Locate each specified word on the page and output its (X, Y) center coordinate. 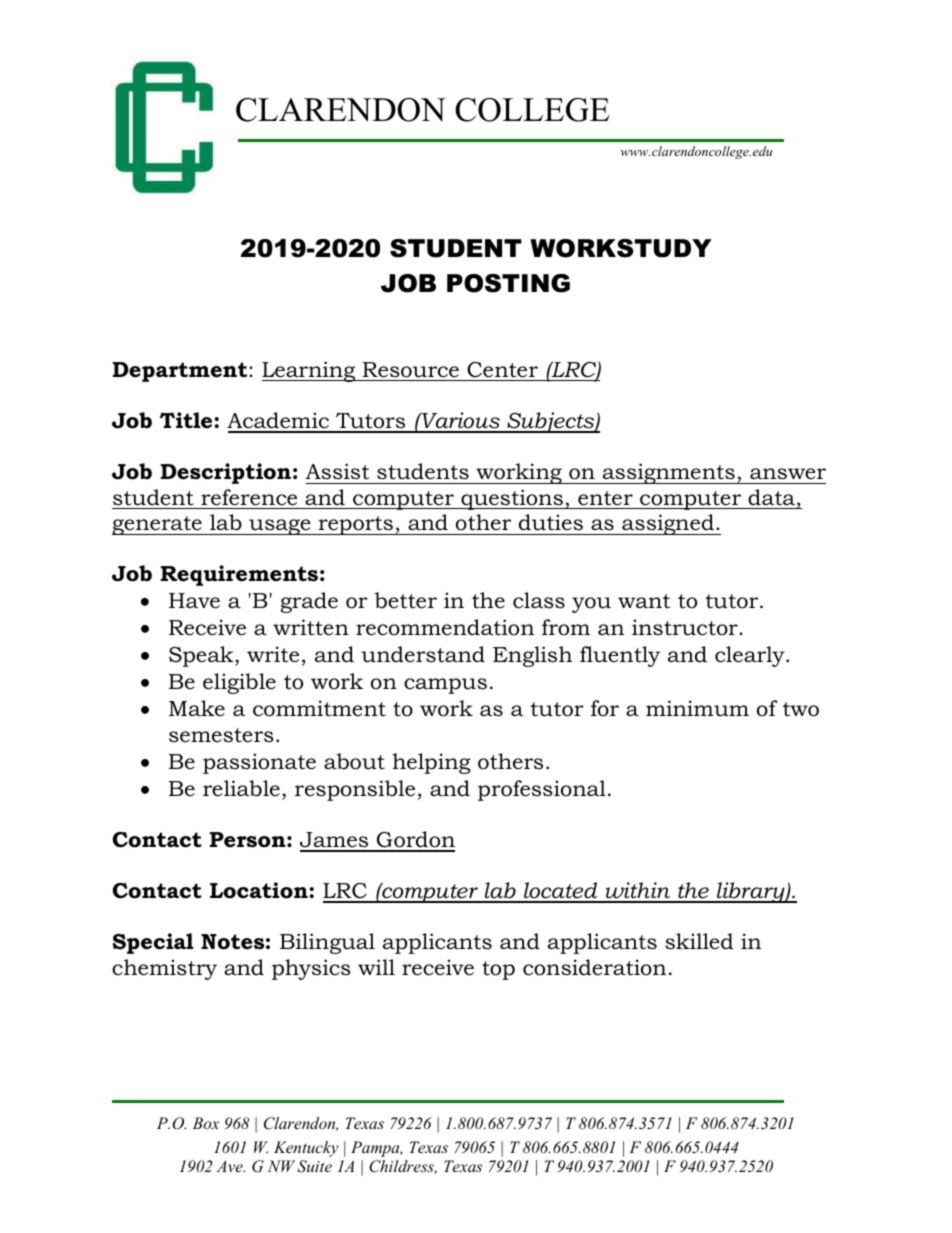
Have (194, 601)
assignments (669, 473)
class (539, 600)
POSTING (508, 283)
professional (542, 790)
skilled (699, 941)
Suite (314, 1166)
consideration (594, 967)
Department (181, 372)
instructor (686, 627)
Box (205, 1123)
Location (260, 890)
